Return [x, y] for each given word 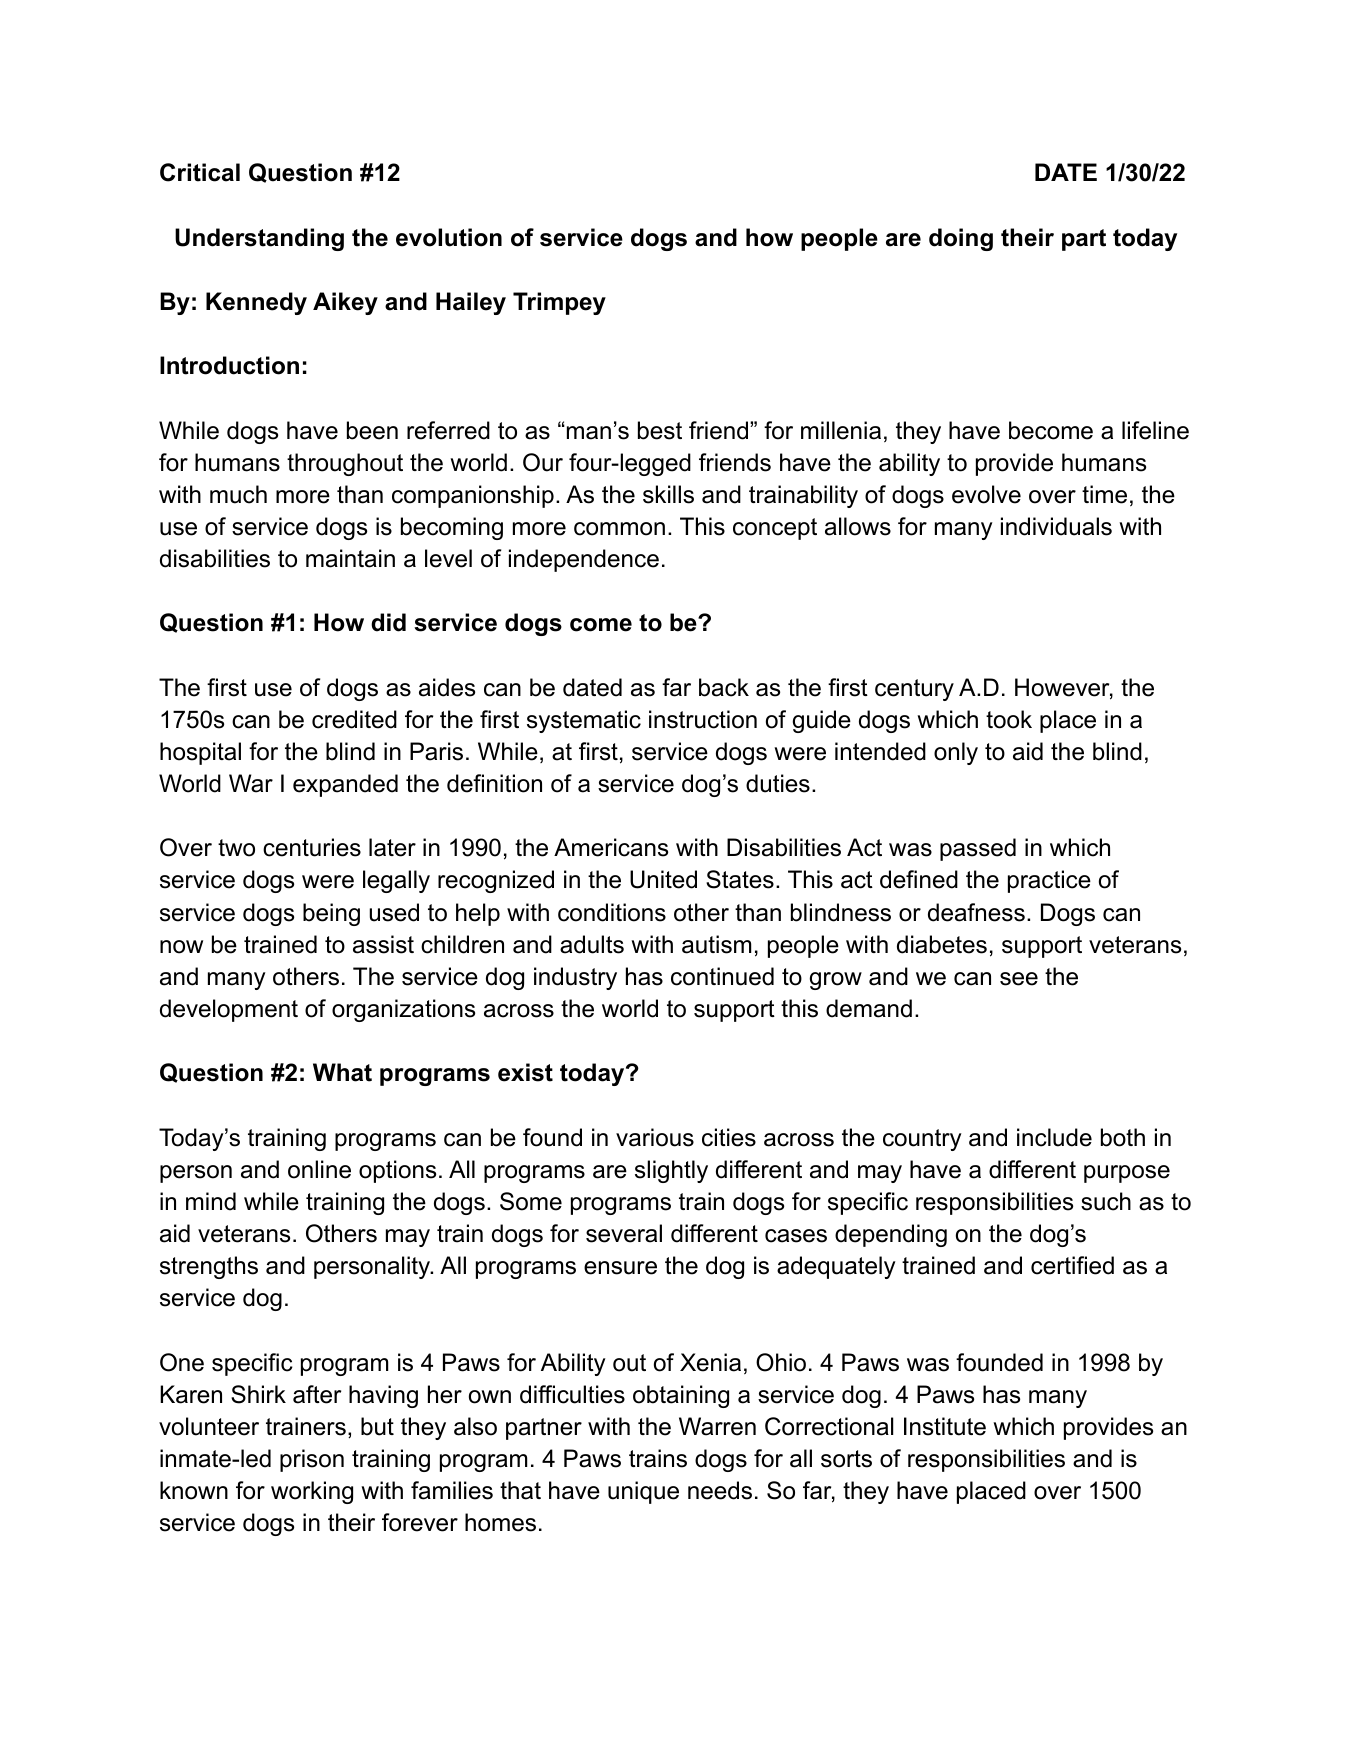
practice [1049, 881]
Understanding [259, 239]
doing [961, 239]
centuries [312, 847]
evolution [449, 237]
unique [643, 1492]
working [312, 1492]
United [663, 879]
